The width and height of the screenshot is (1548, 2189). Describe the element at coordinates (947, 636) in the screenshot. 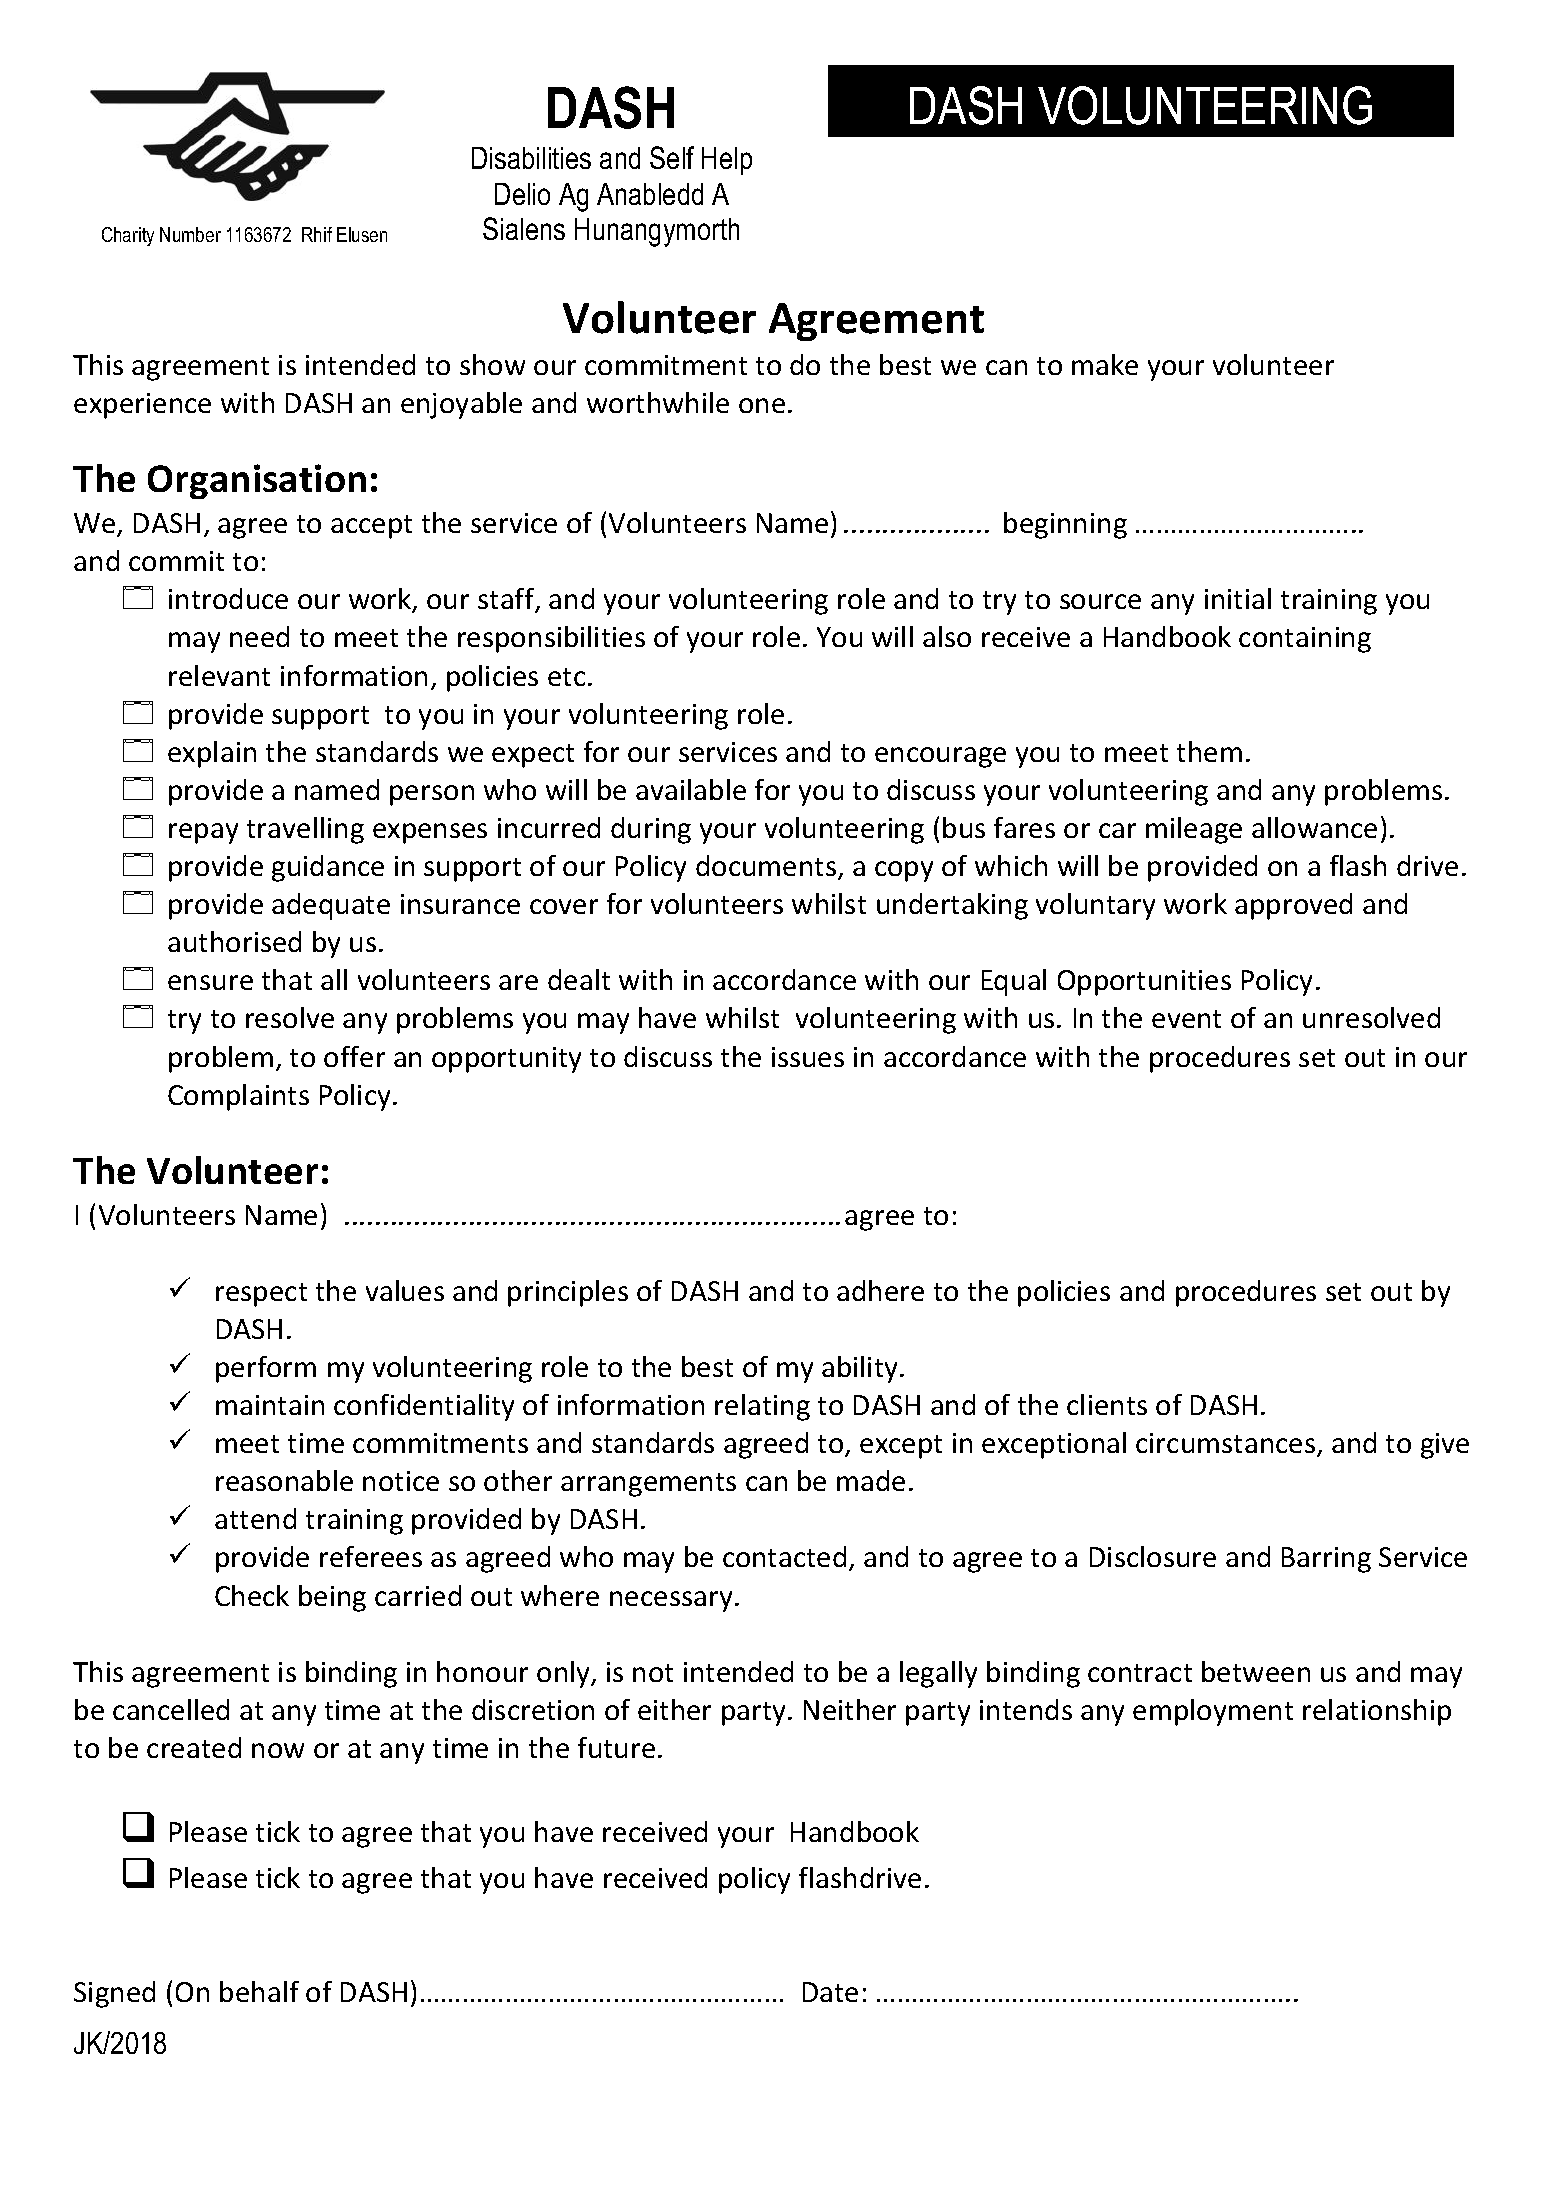

I see `also` at that location.
